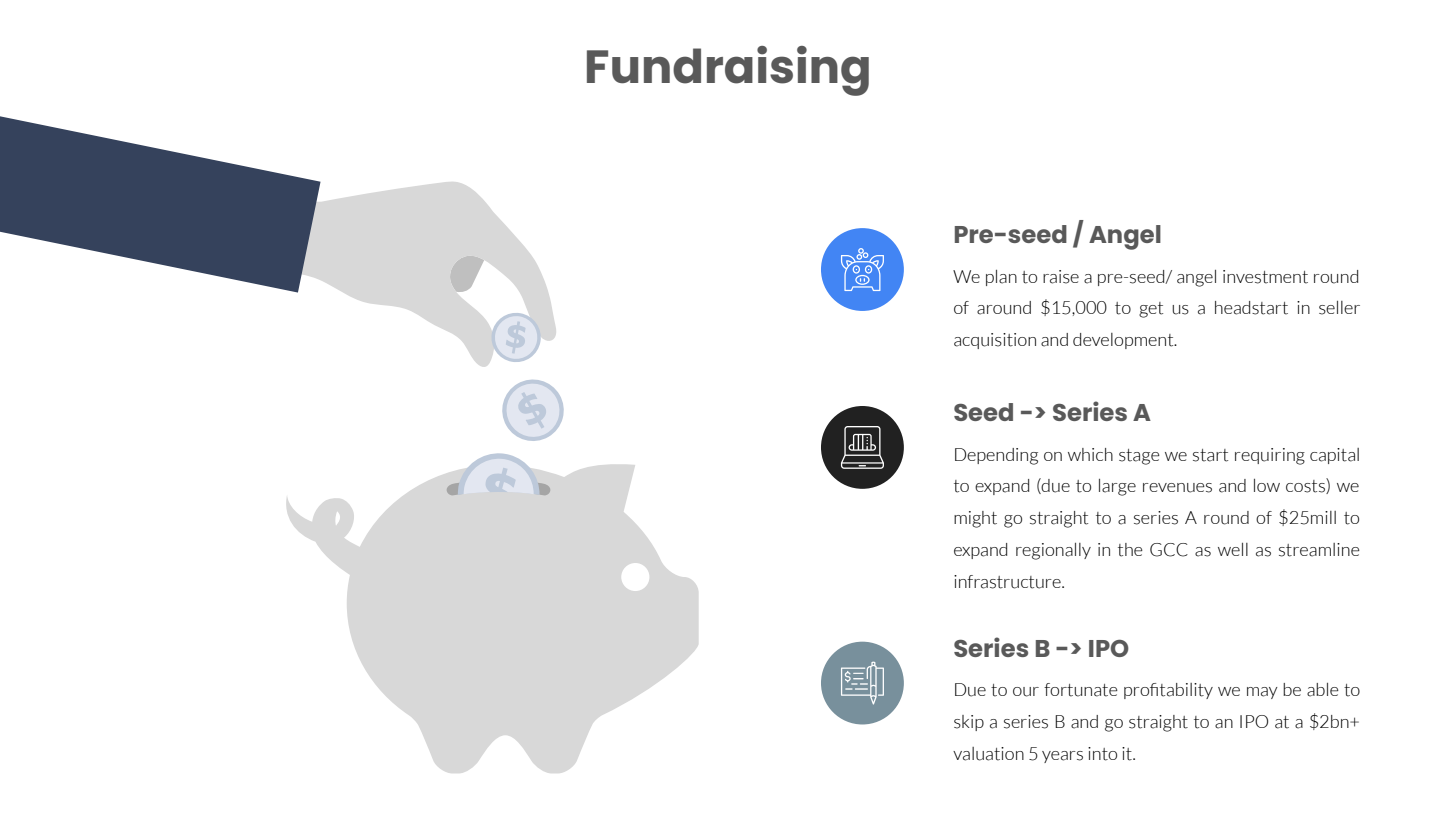 Image resolution: width=1456 pixels, height=819 pixels. What do you see at coordinates (1001, 278) in the document?
I see `plan` at bounding box center [1001, 278].
